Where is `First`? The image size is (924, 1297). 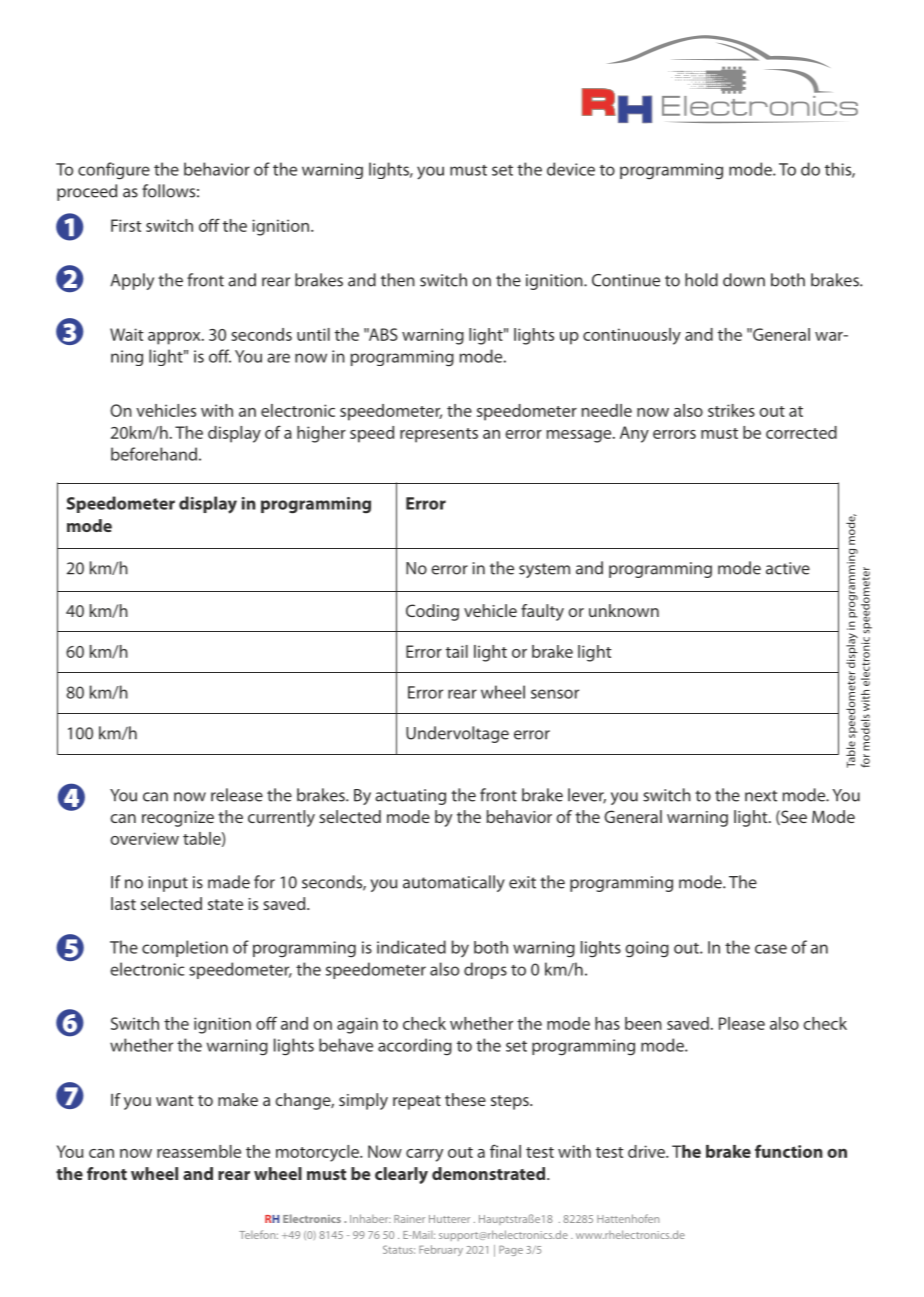
First is located at coordinates (126, 225).
